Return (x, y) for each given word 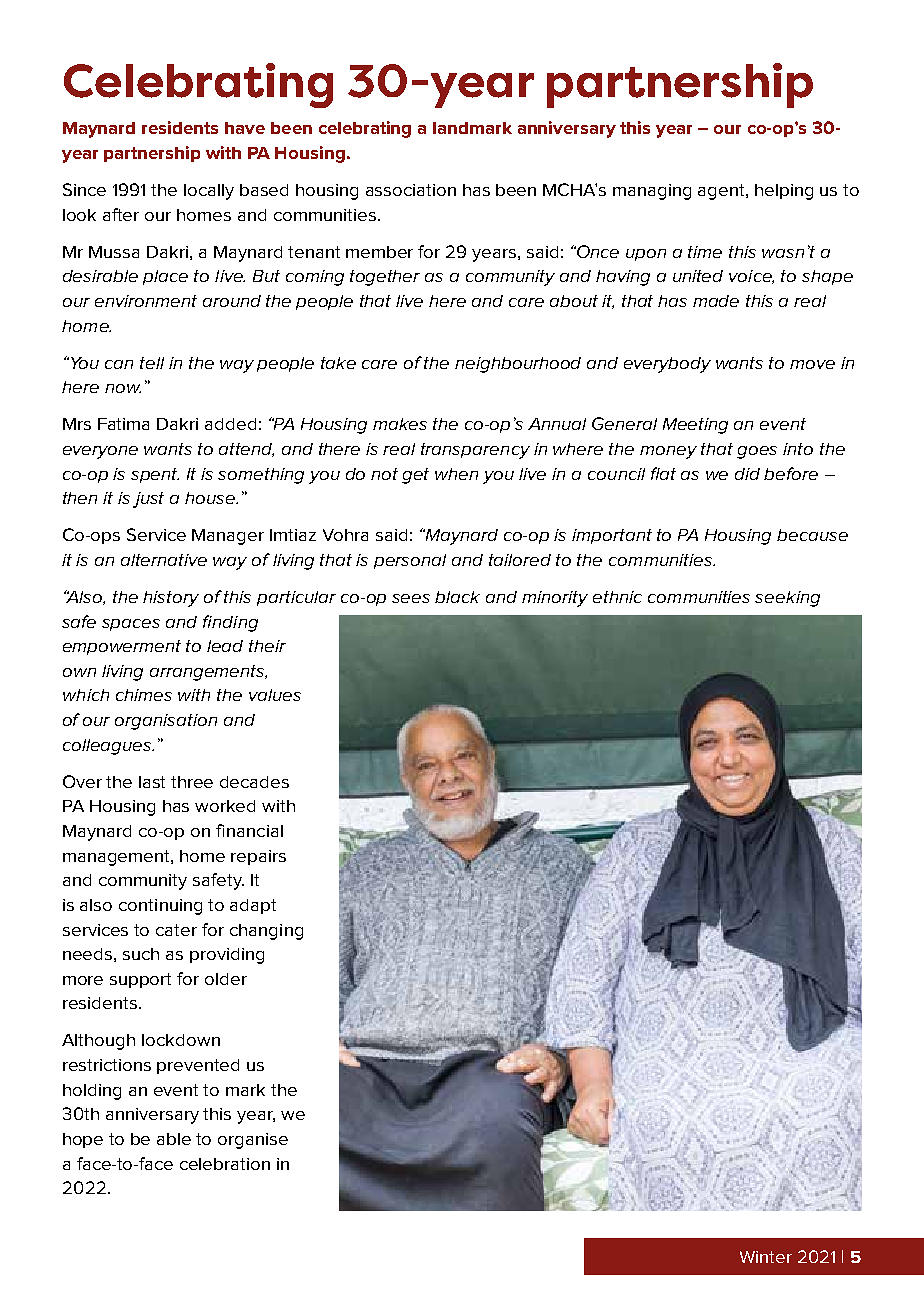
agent (722, 192)
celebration (225, 1164)
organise (253, 1141)
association (411, 190)
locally (209, 192)
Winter (766, 1257)
